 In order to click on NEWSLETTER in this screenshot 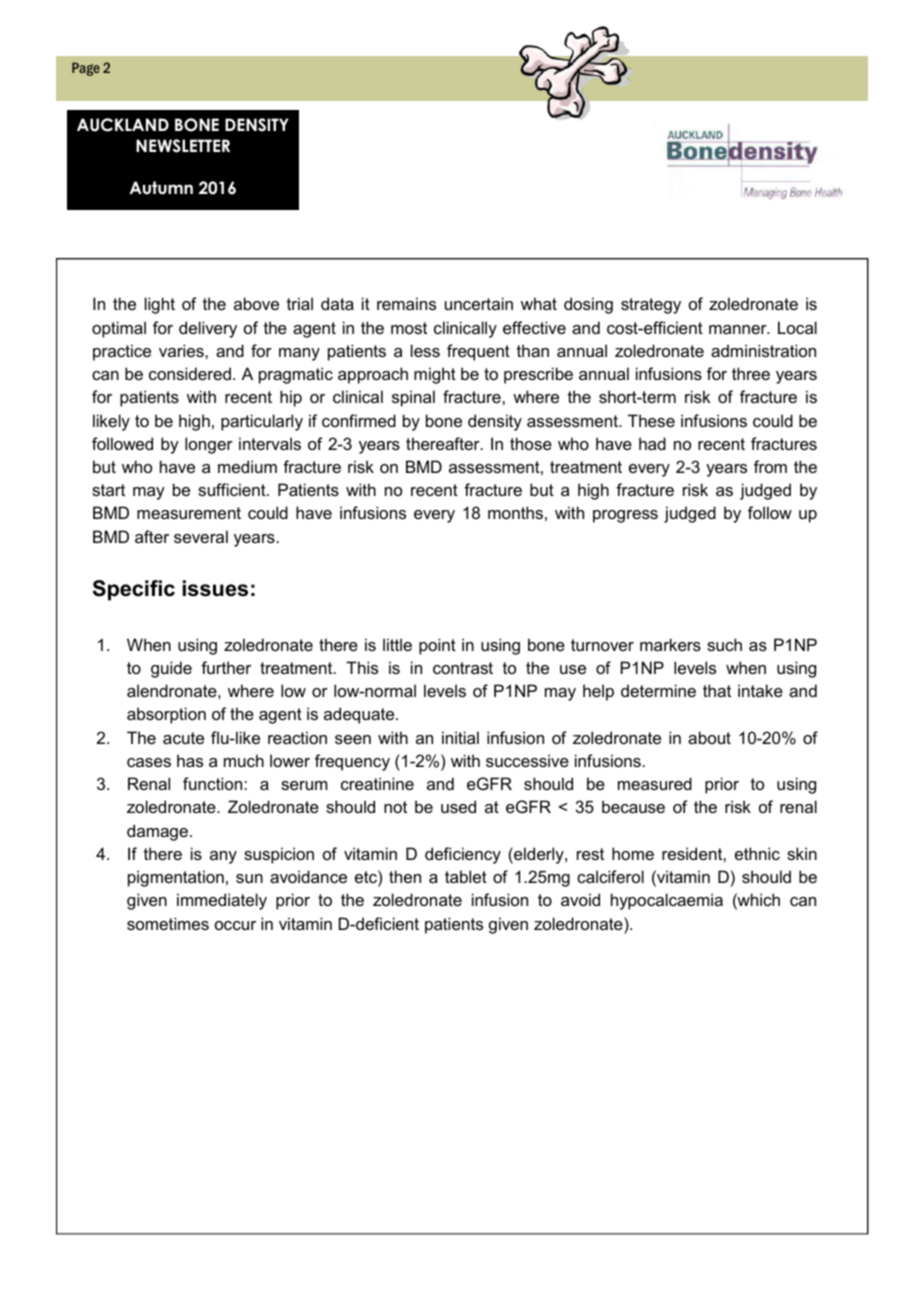, I will do `click(183, 146)`.
